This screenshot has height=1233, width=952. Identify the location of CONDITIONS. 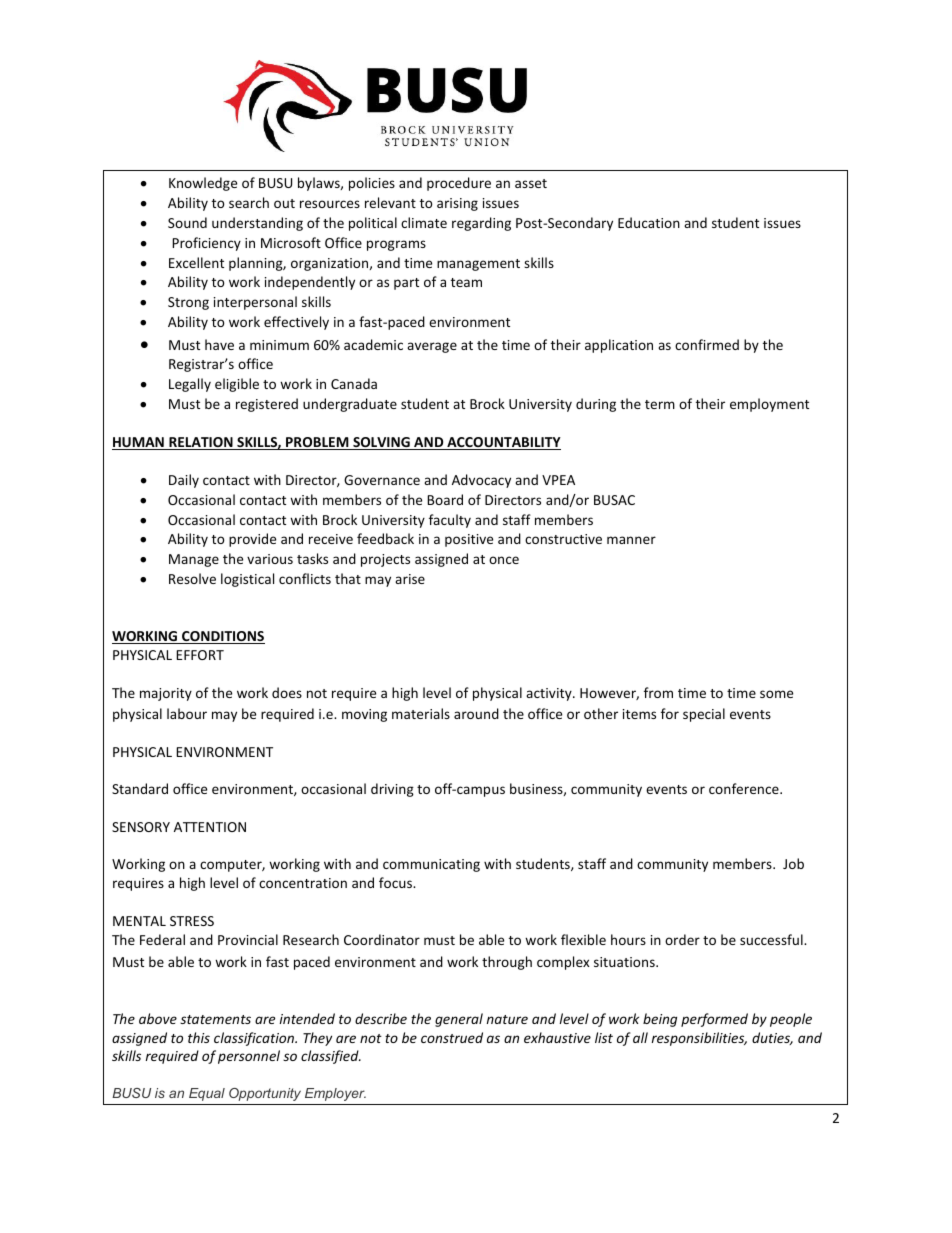
(222, 637).
